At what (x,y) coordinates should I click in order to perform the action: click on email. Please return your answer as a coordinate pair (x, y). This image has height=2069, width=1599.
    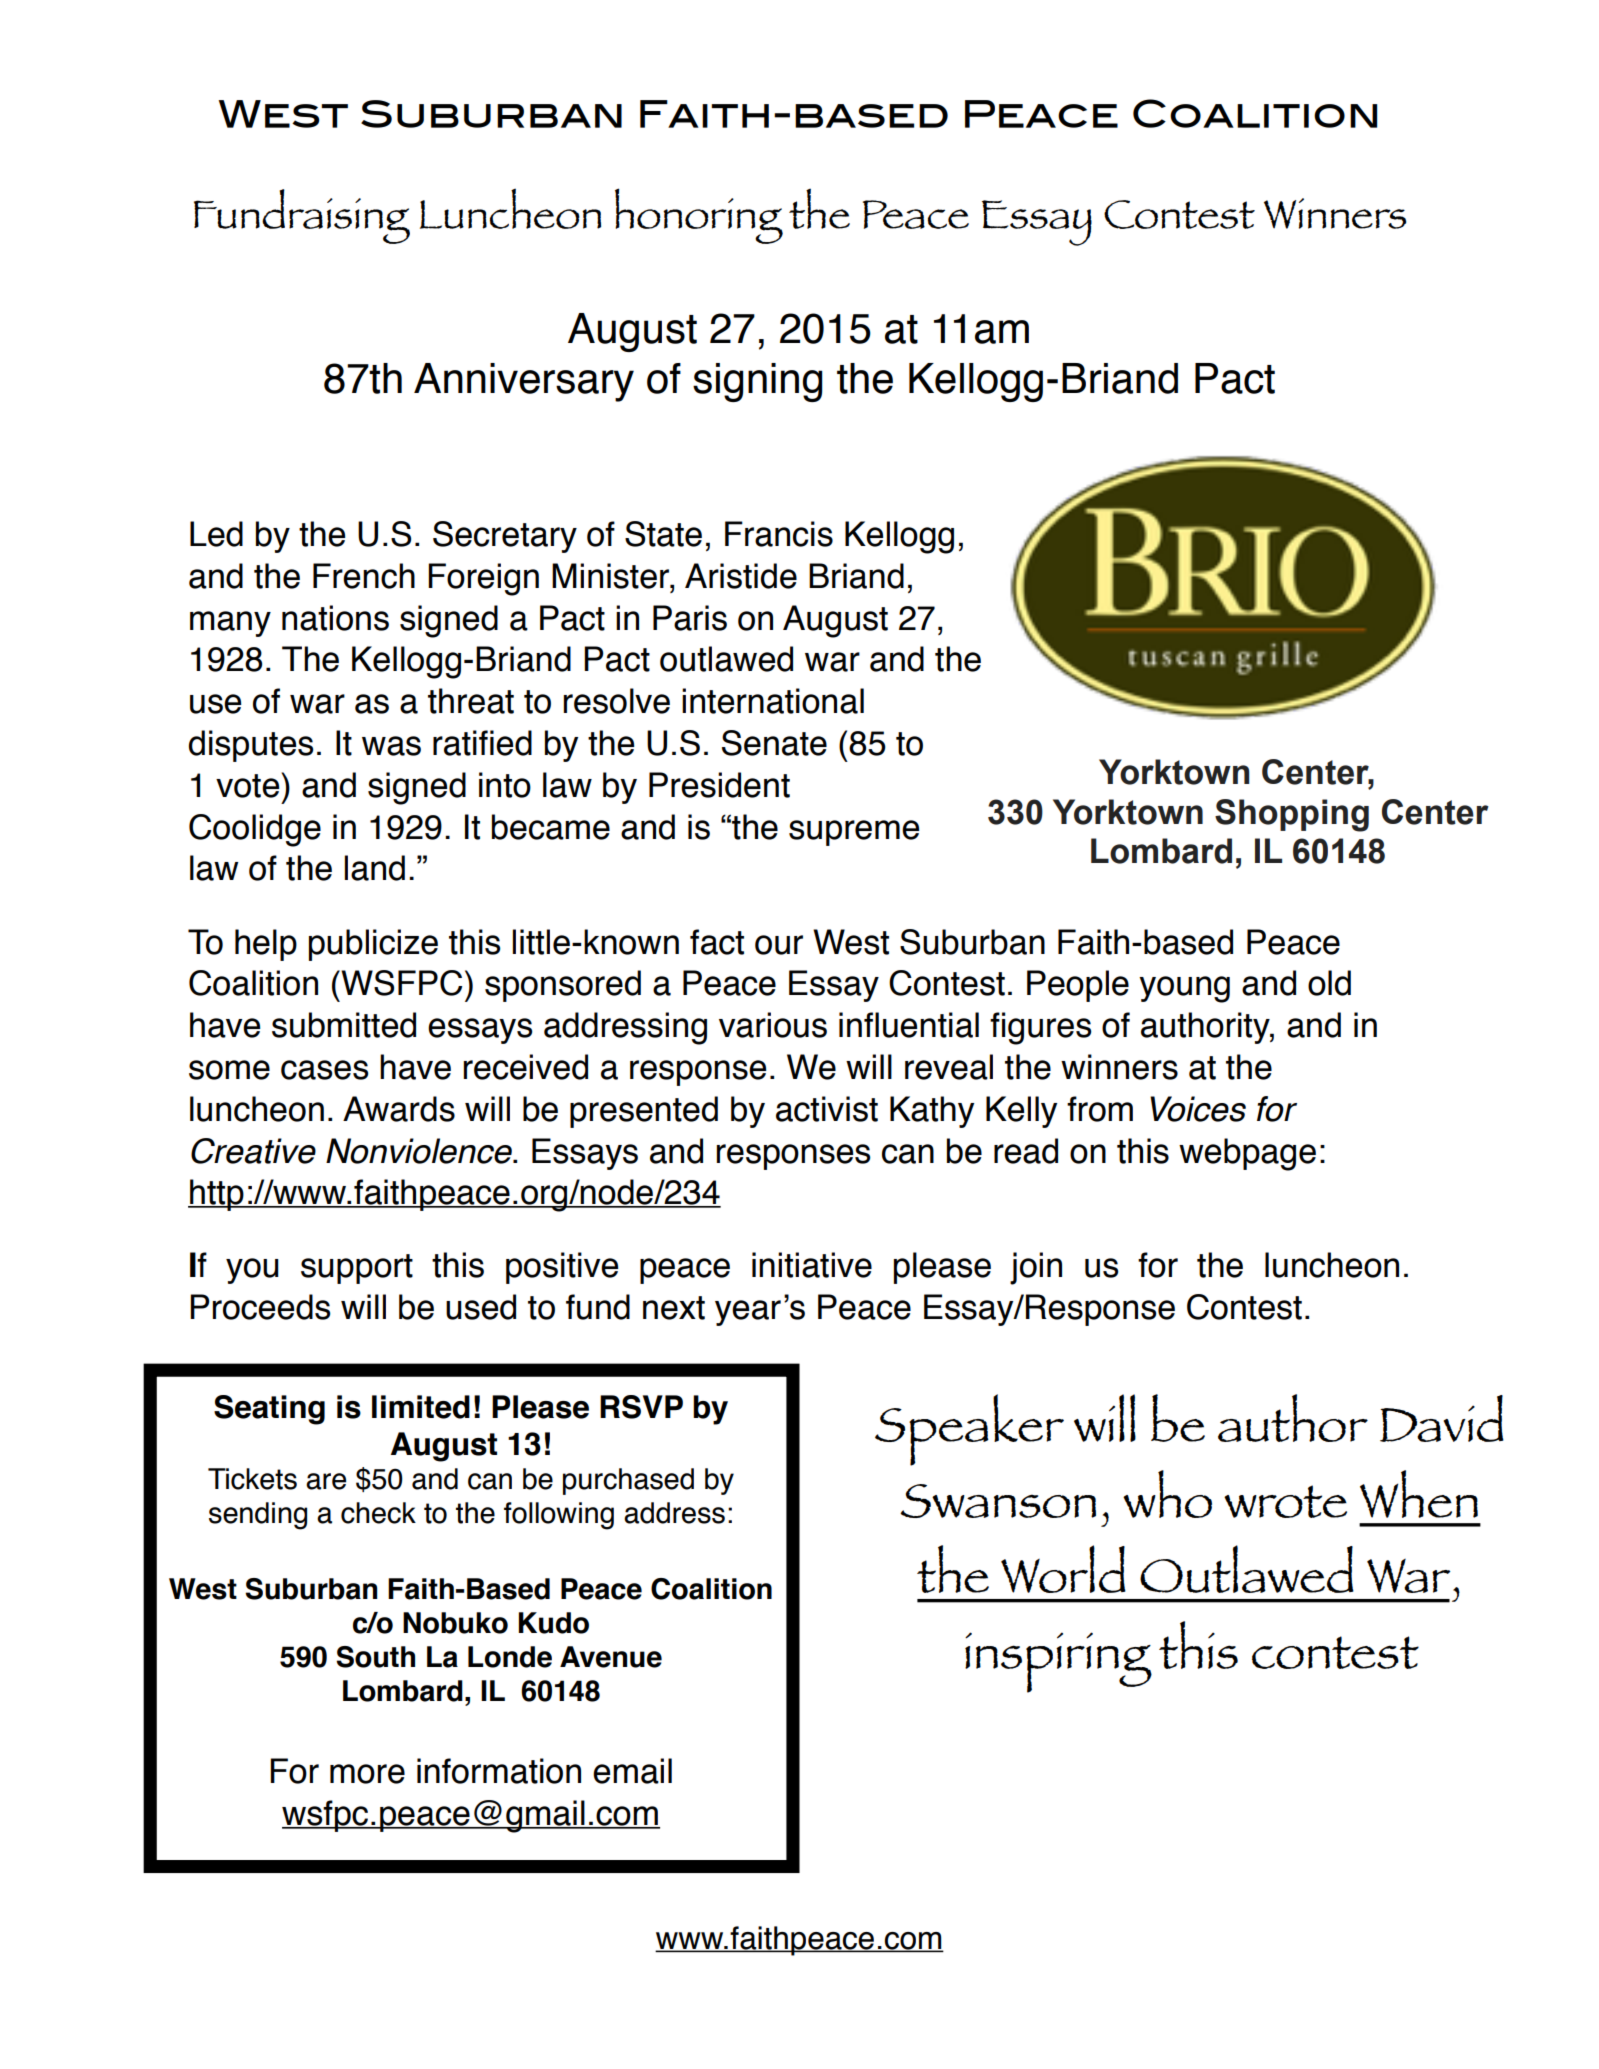
    Looking at the image, I should click on (632, 1771).
